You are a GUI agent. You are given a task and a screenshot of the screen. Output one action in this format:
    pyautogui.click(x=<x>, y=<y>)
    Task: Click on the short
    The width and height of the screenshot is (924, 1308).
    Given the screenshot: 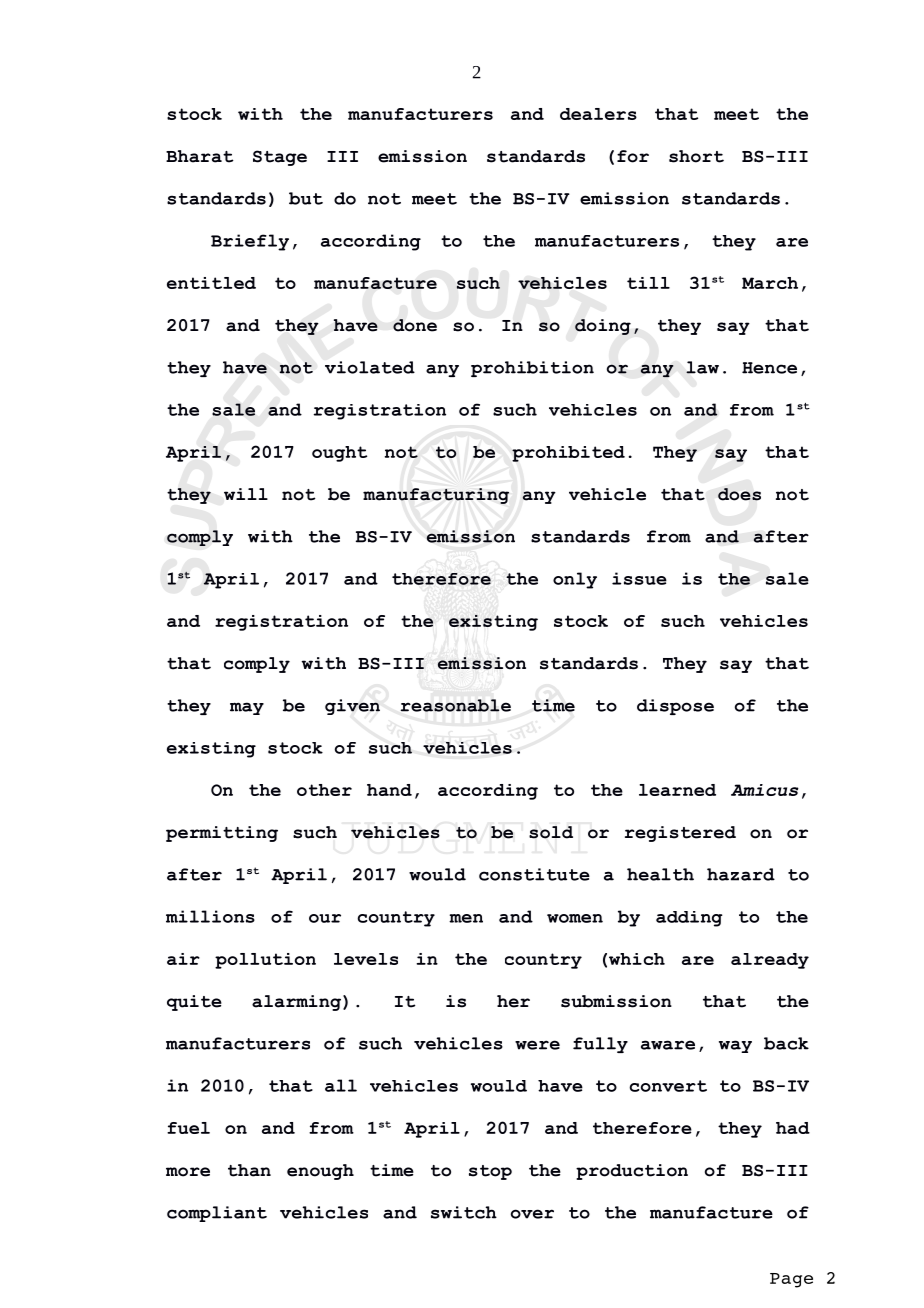 What is the action you would take?
    pyautogui.click(x=696, y=156)
